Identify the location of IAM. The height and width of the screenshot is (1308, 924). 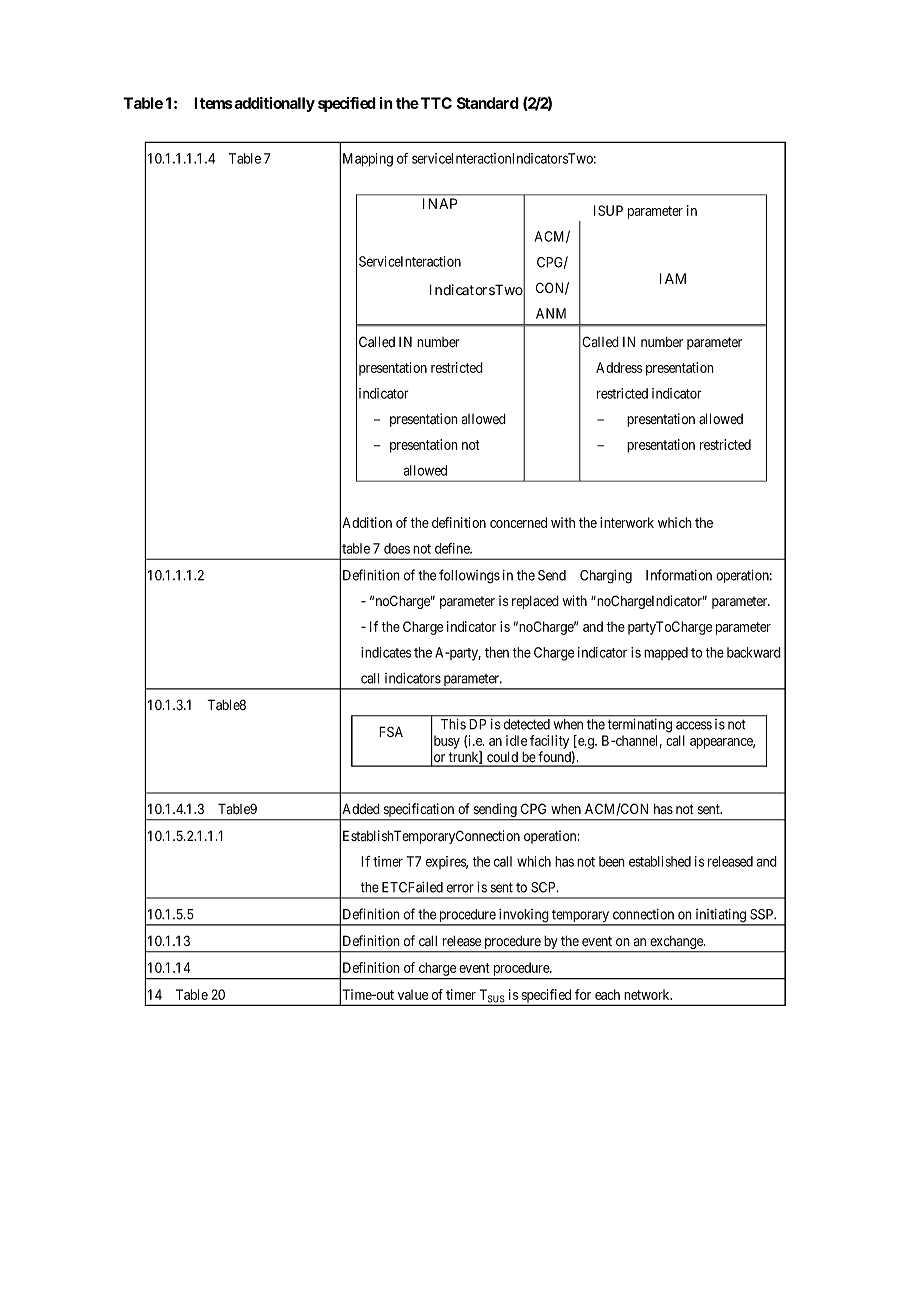
(673, 278).
